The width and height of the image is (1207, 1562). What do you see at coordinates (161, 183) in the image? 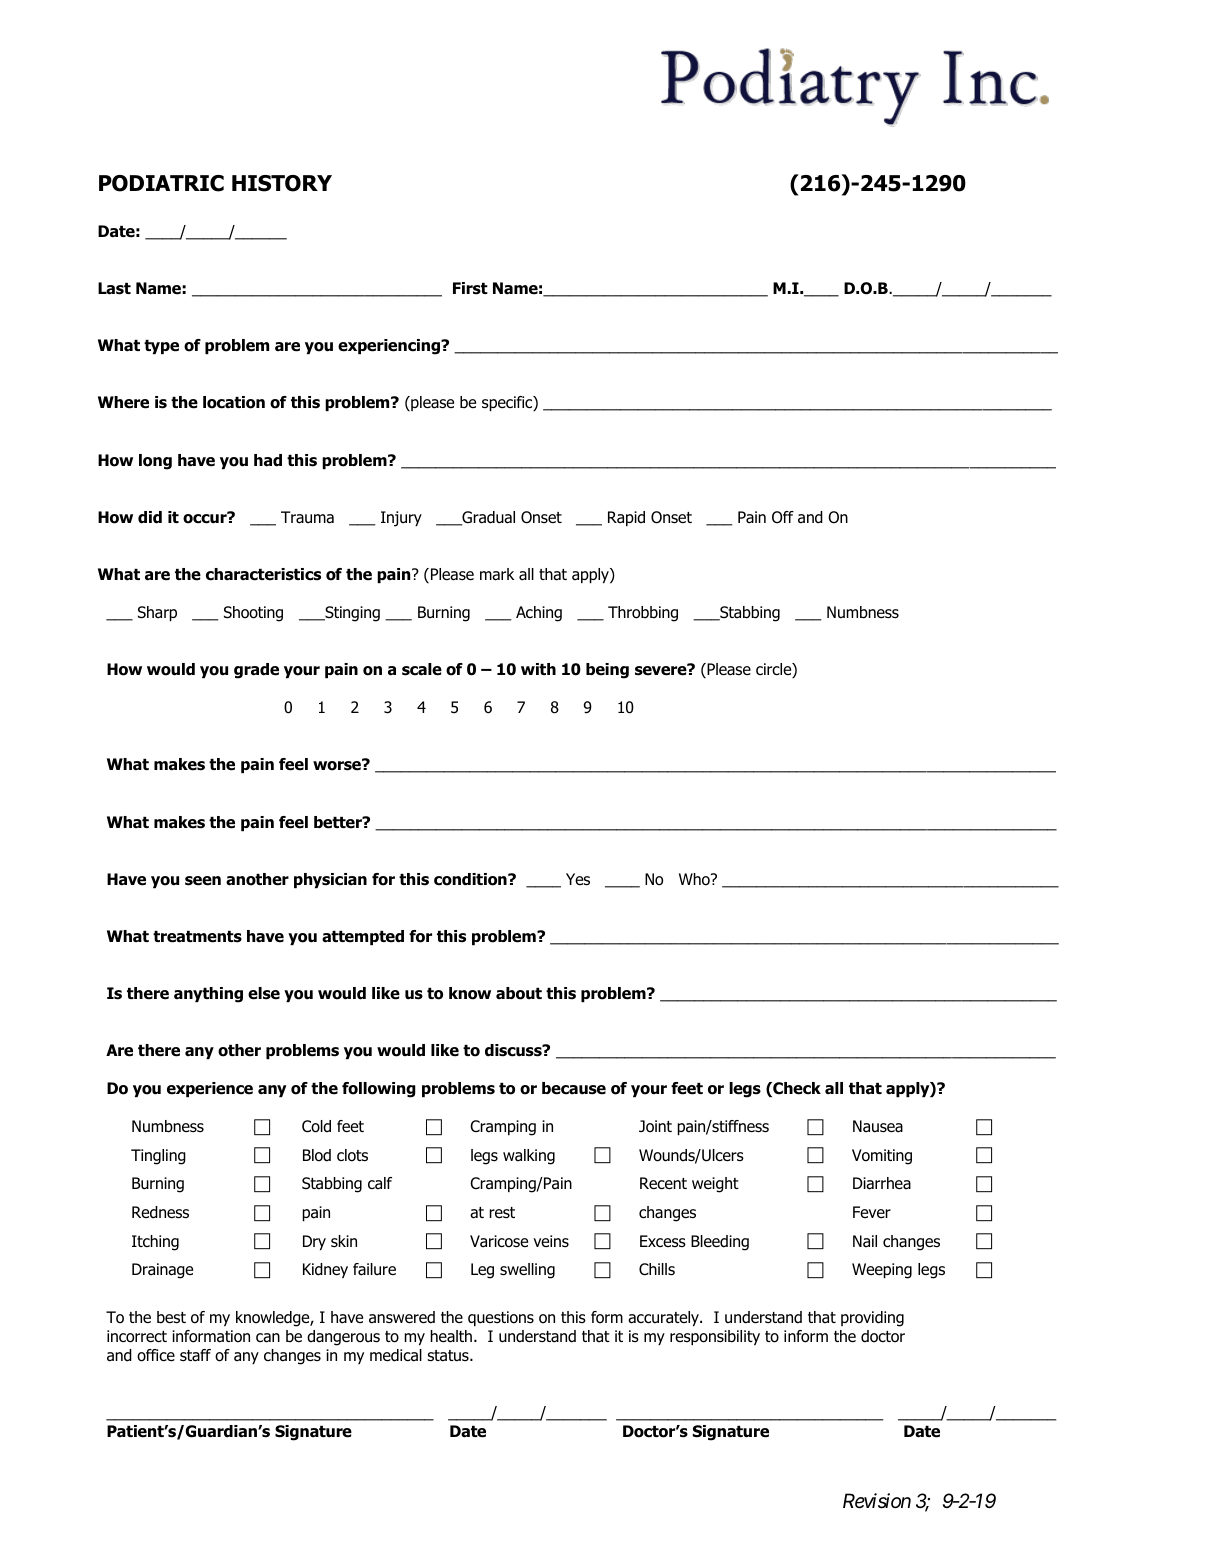
I see `PODIATRIC` at bounding box center [161, 183].
